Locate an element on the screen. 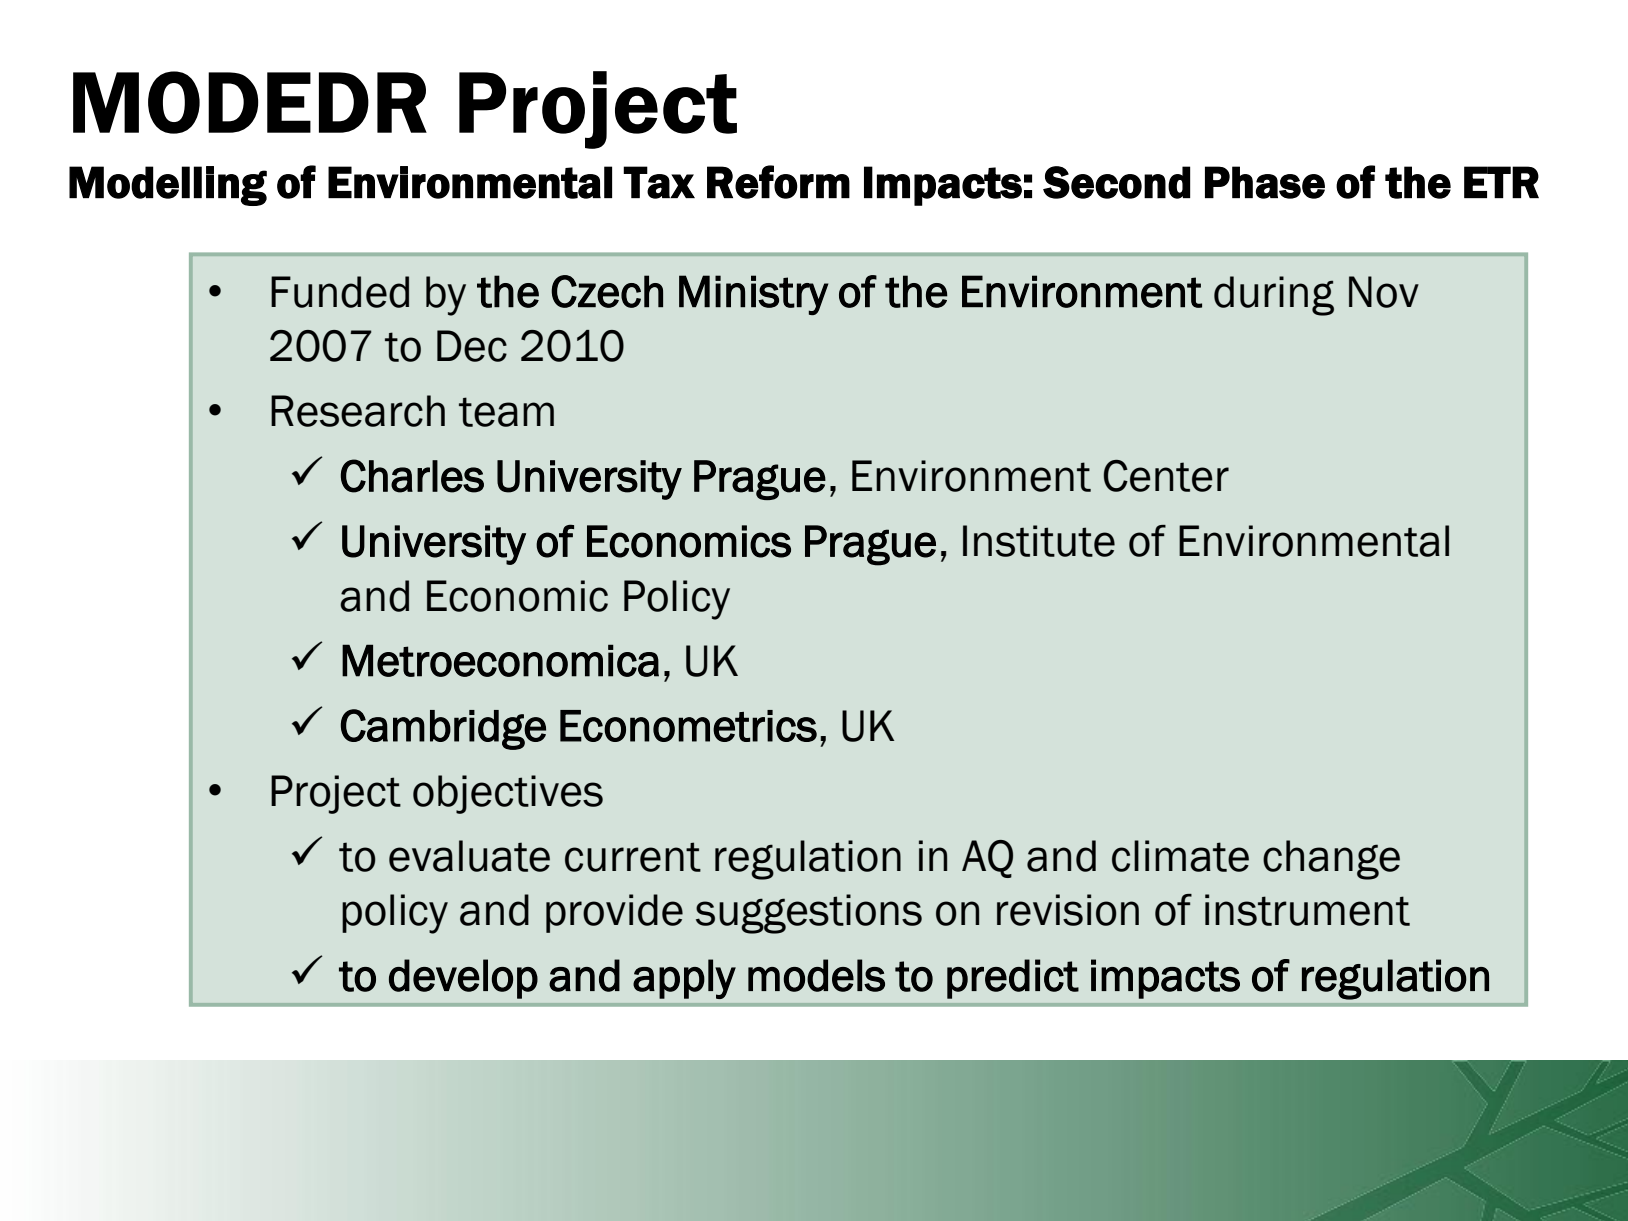  develop is located at coordinates (463, 979).
